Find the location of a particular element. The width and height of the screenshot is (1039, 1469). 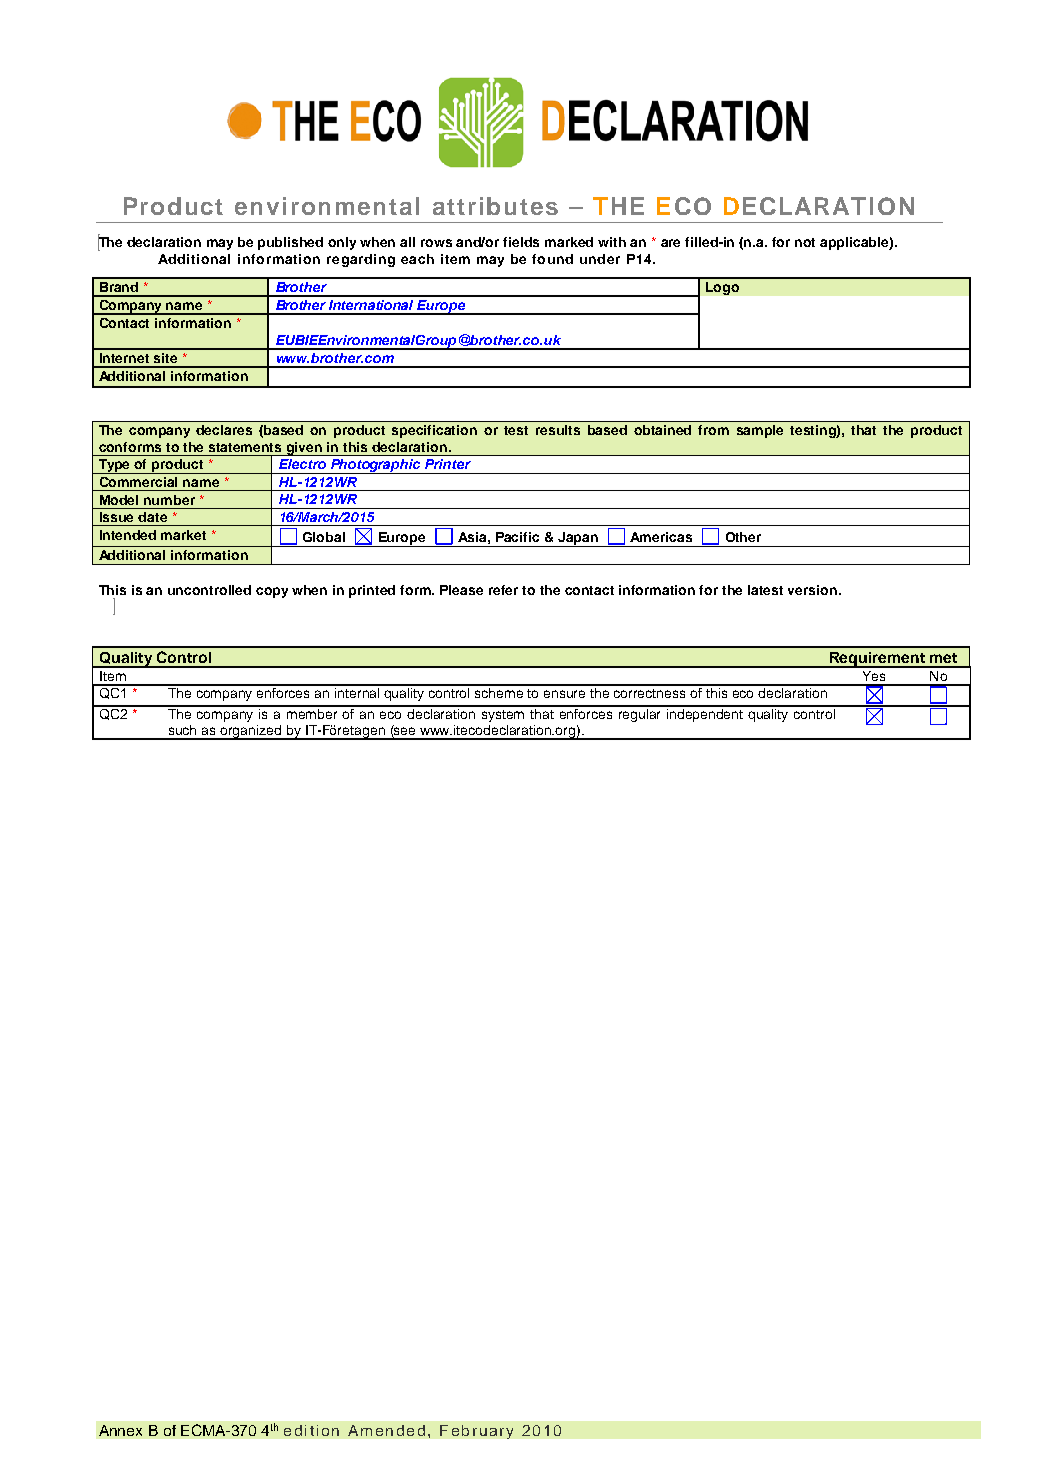

found is located at coordinates (552, 259).
